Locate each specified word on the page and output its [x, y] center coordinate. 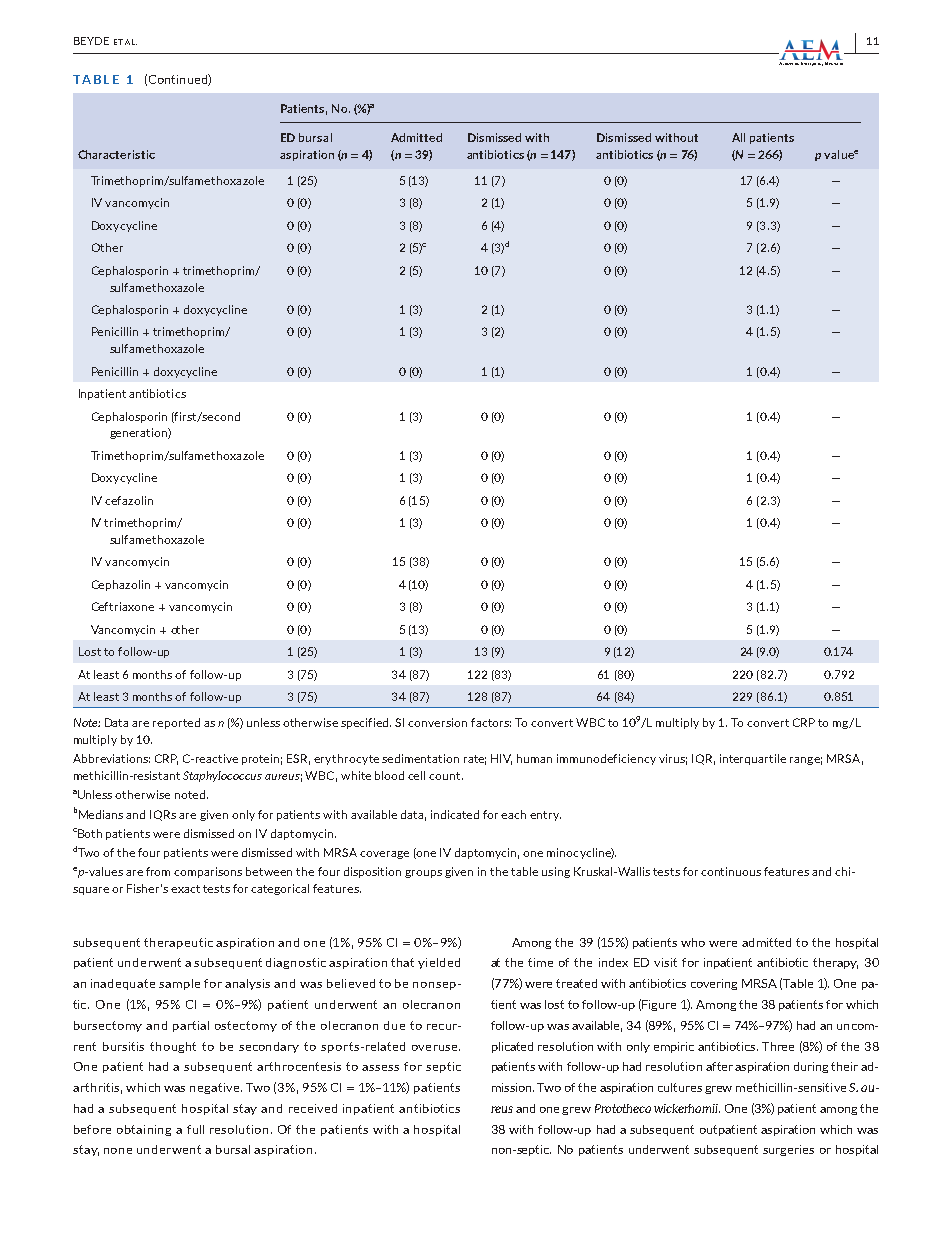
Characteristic [116, 154]
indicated [455, 814]
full [195, 1129]
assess [380, 1068]
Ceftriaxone [123, 606]
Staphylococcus [222, 776]
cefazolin [129, 500]
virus [673, 759]
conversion [437, 722]
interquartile [753, 759]
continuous [731, 871]
